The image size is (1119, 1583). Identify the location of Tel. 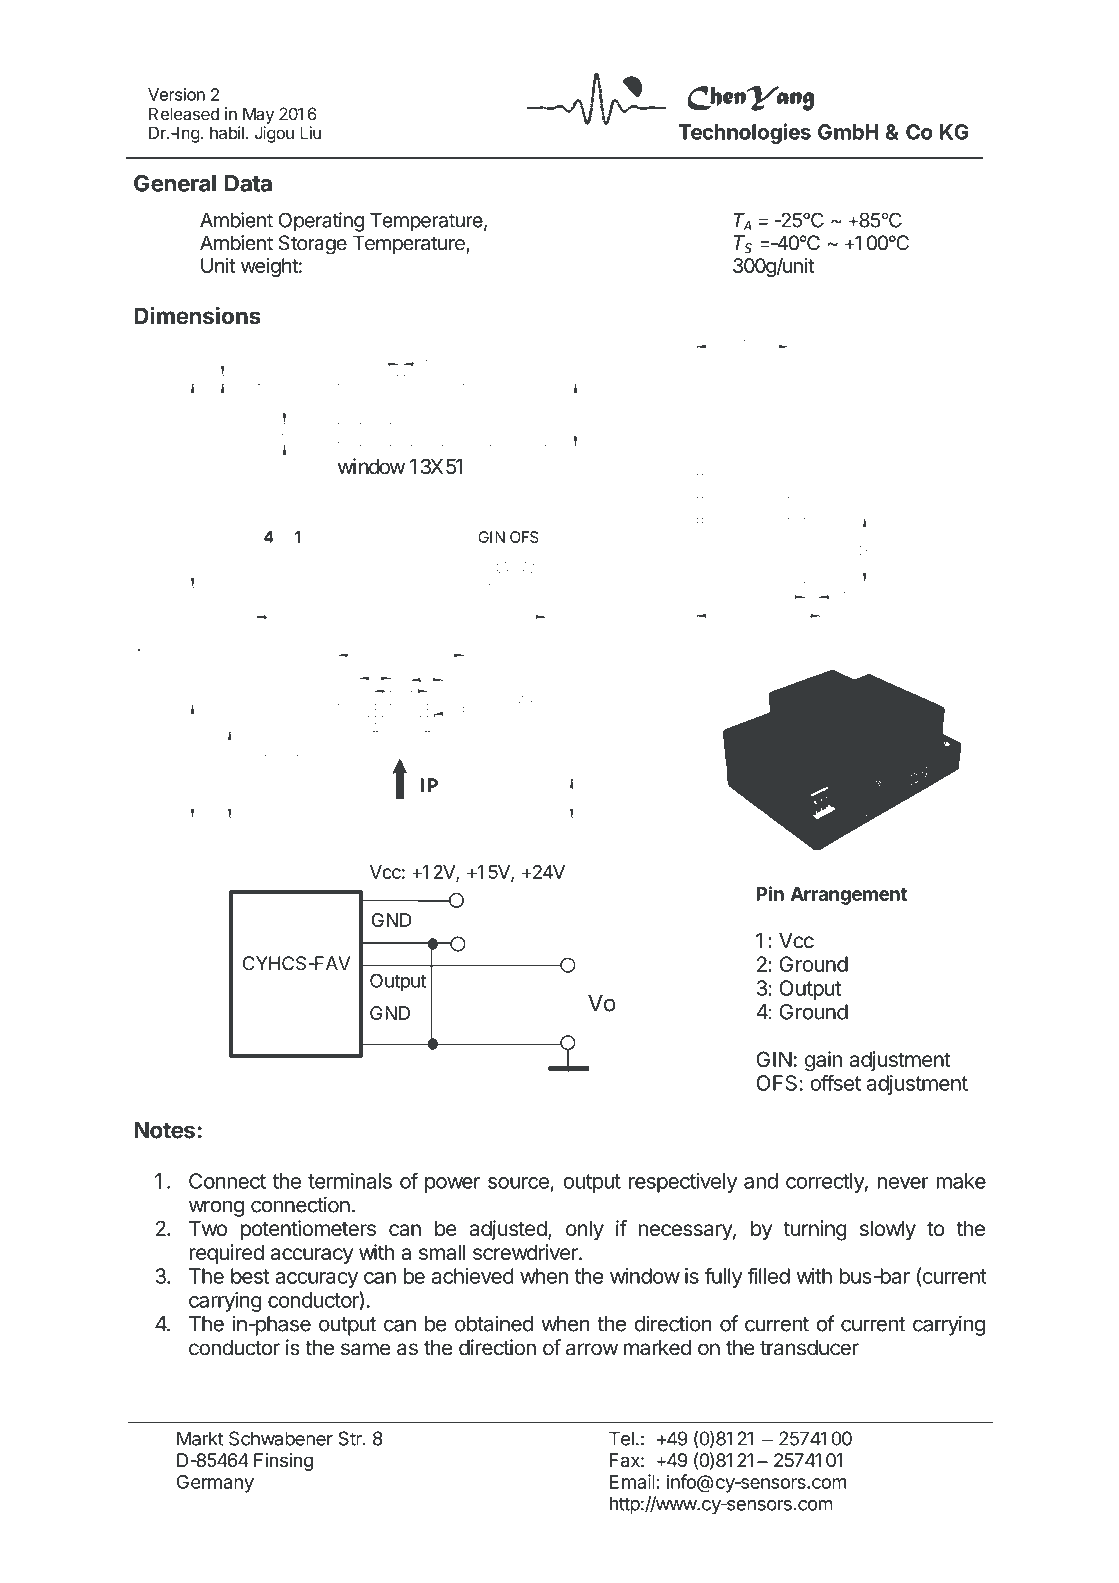
(621, 1438).
